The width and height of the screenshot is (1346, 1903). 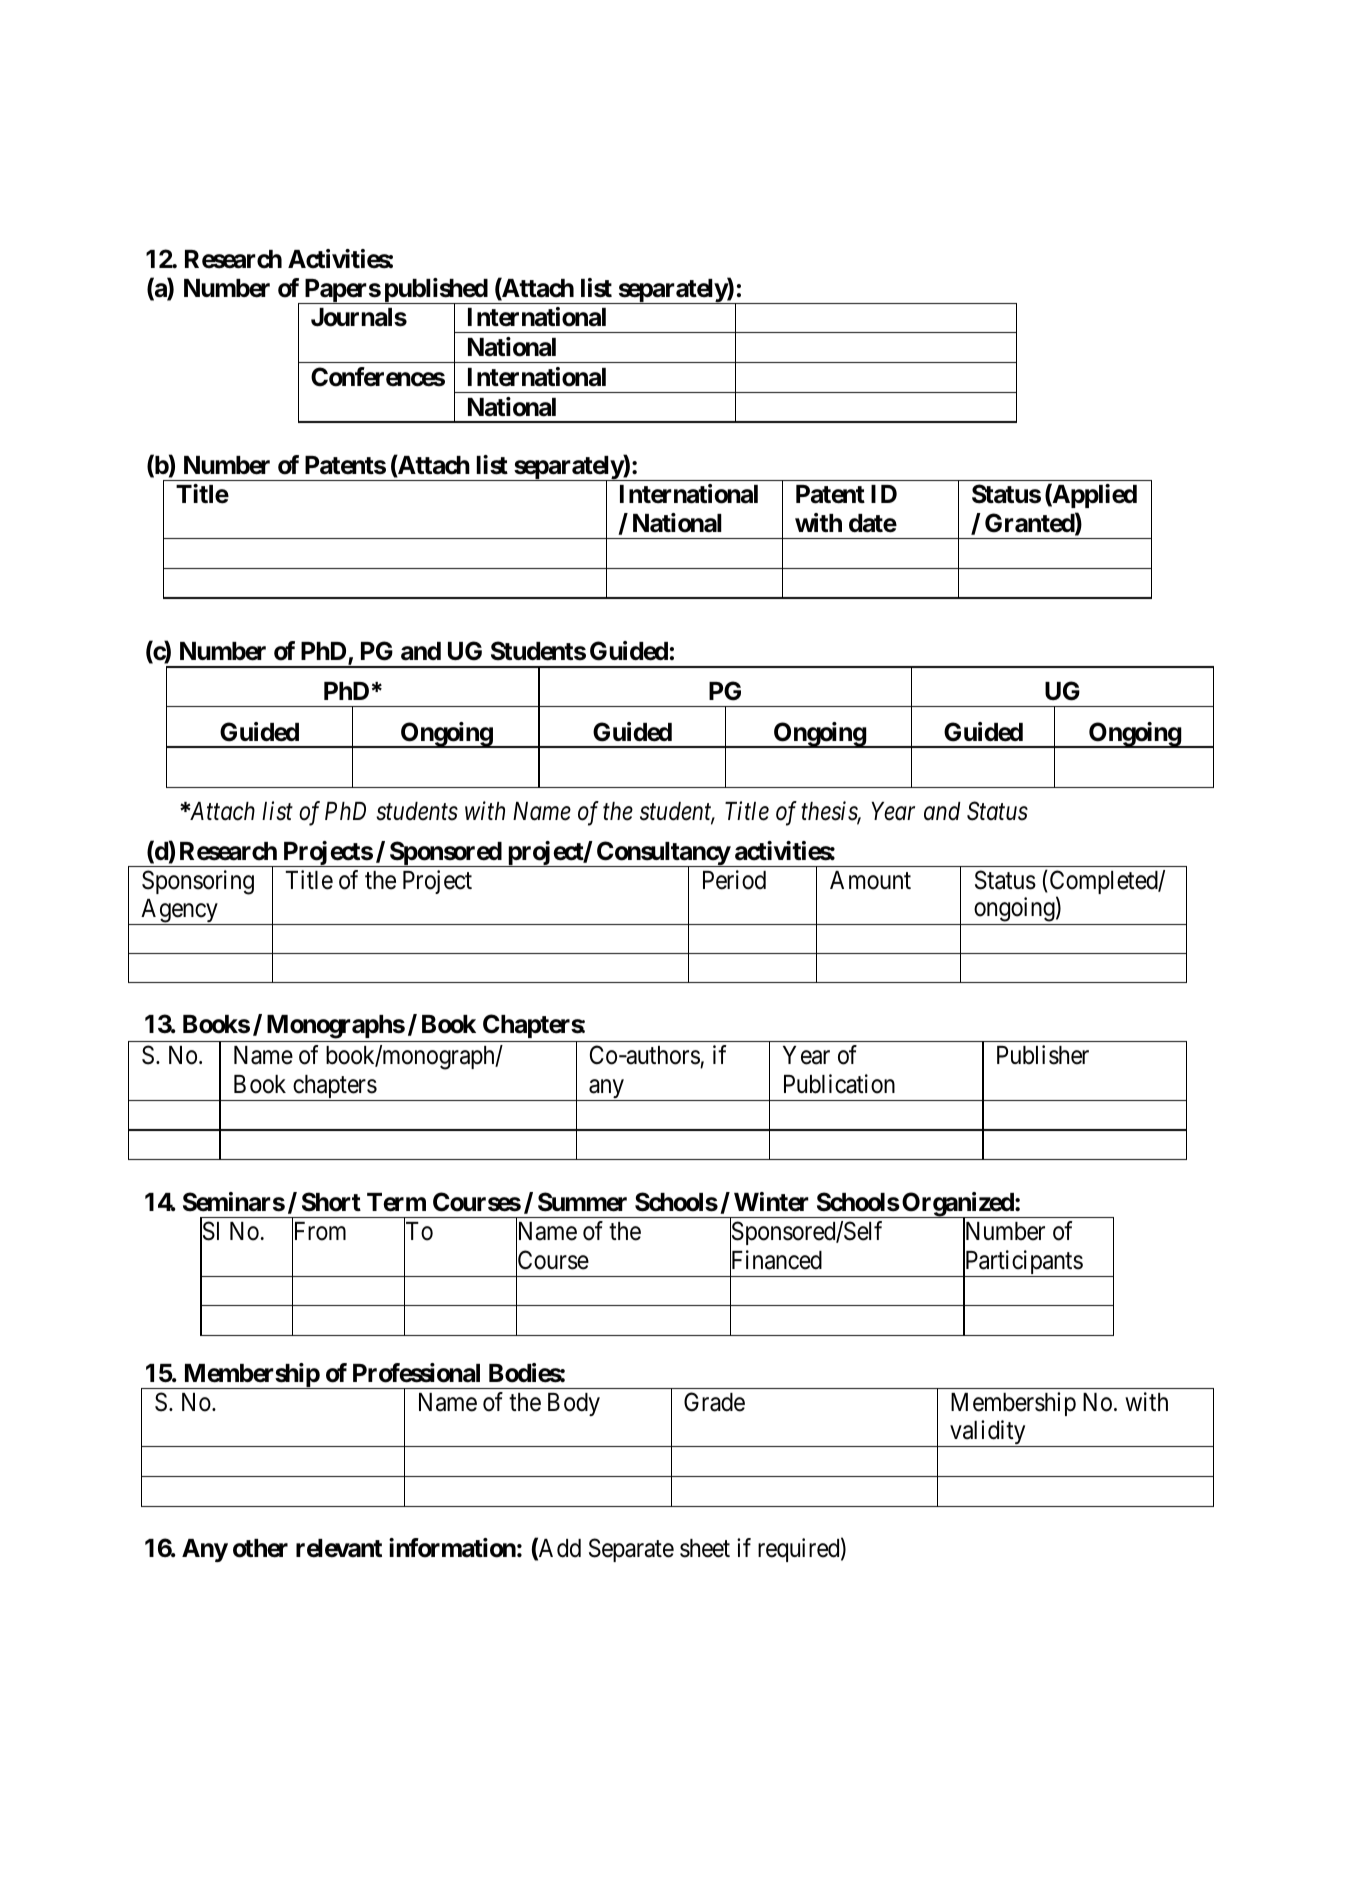 What do you see at coordinates (198, 882) in the screenshot?
I see `Sponsoring` at bounding box center [198, 882].
